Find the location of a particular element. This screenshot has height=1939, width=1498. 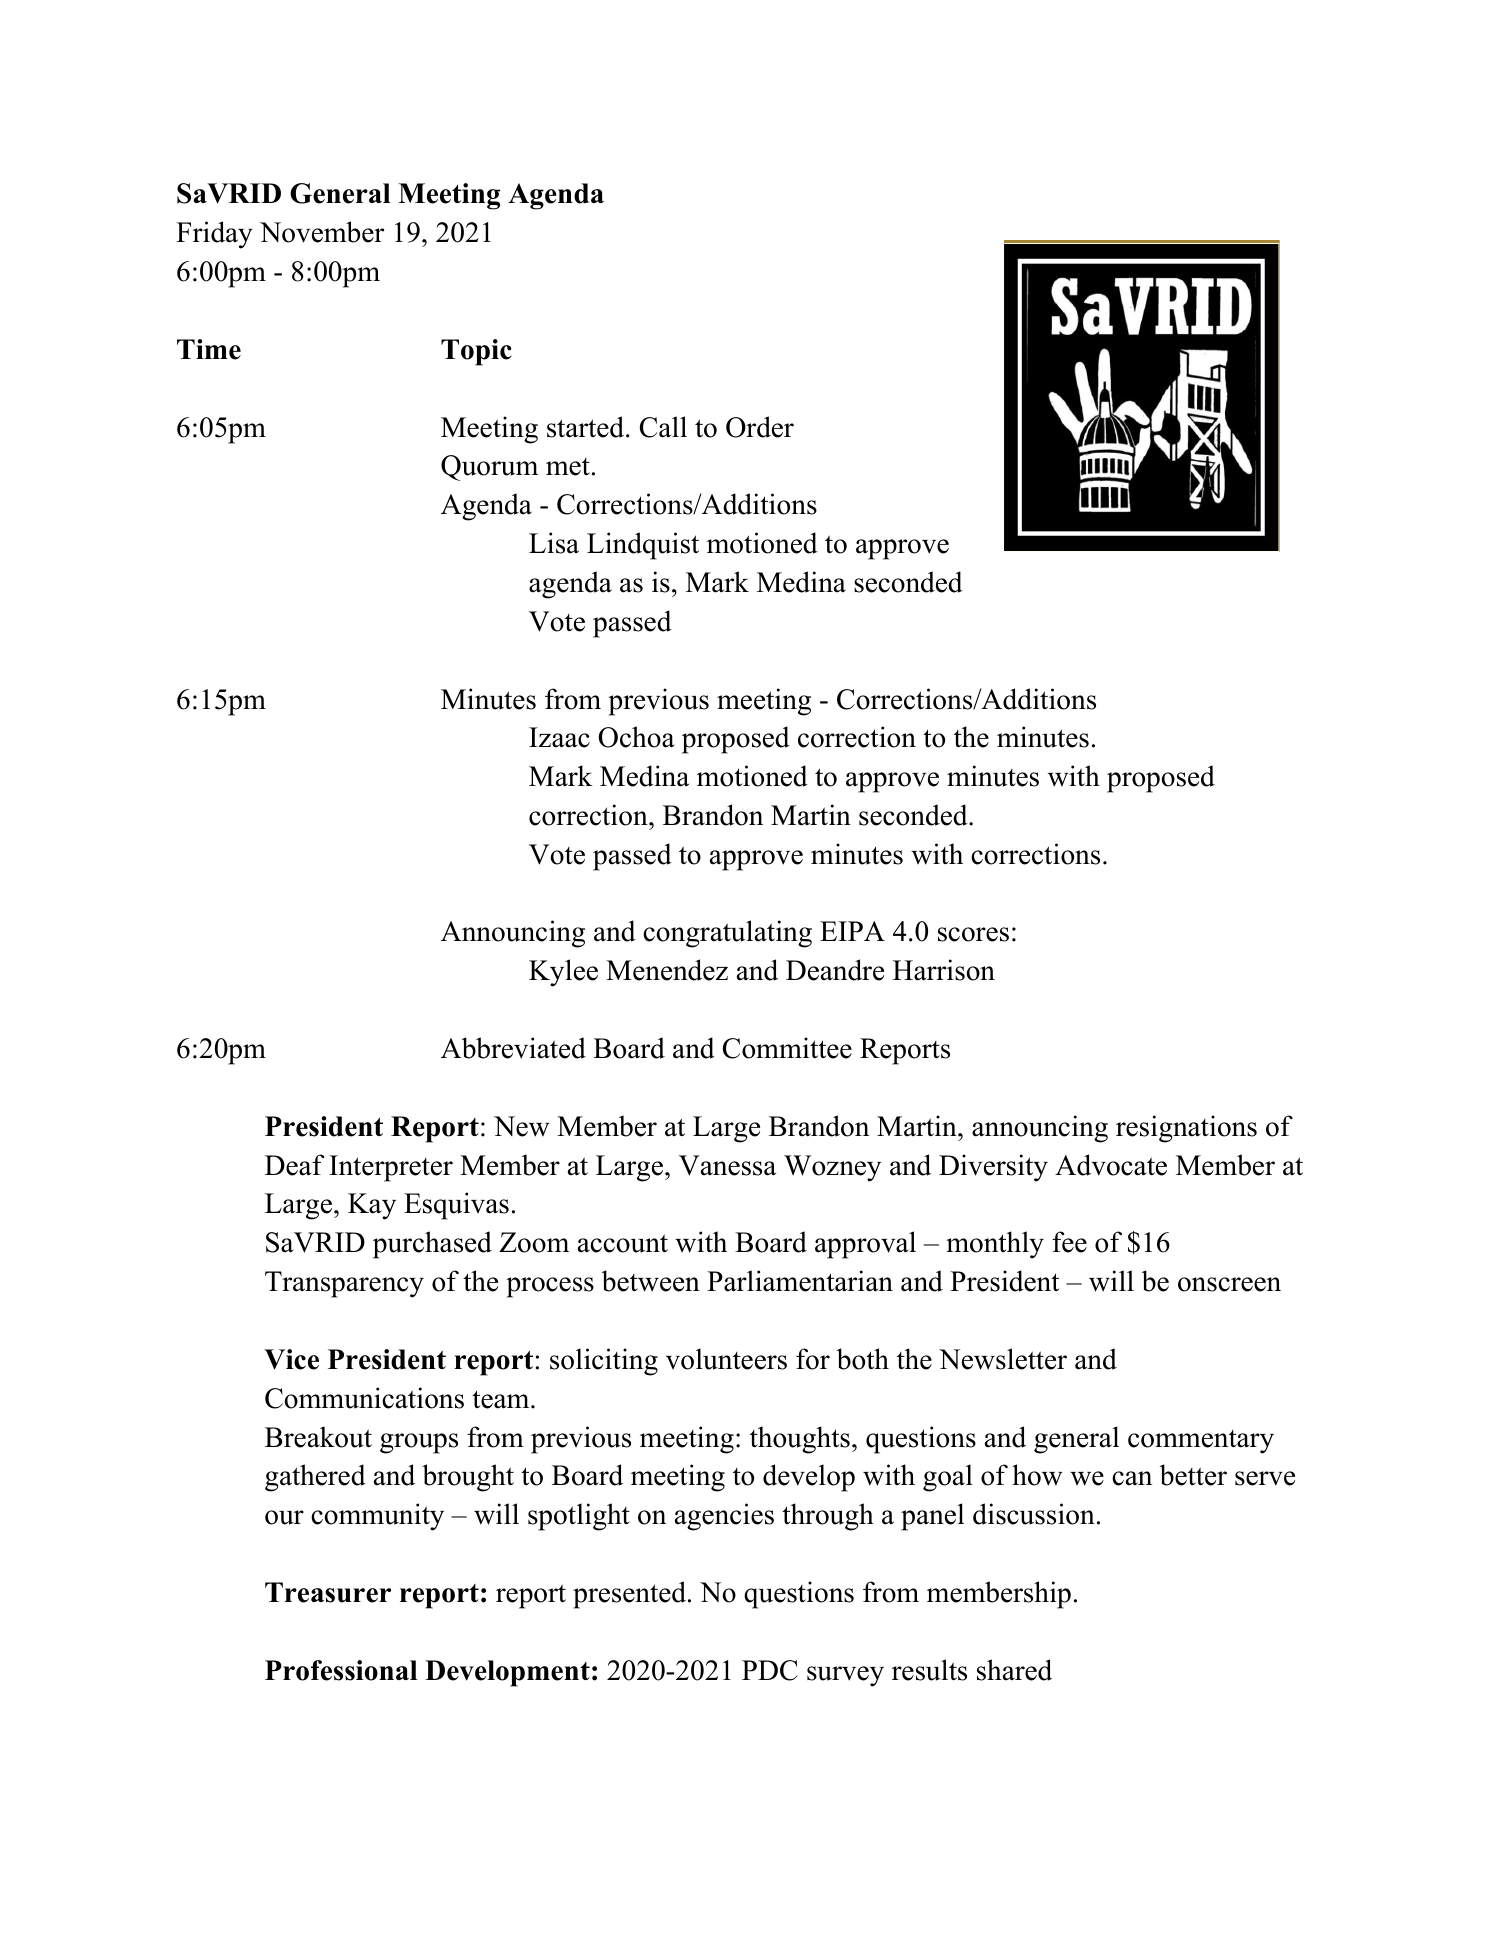

Ochoa is located at coordinates (636, 737).
